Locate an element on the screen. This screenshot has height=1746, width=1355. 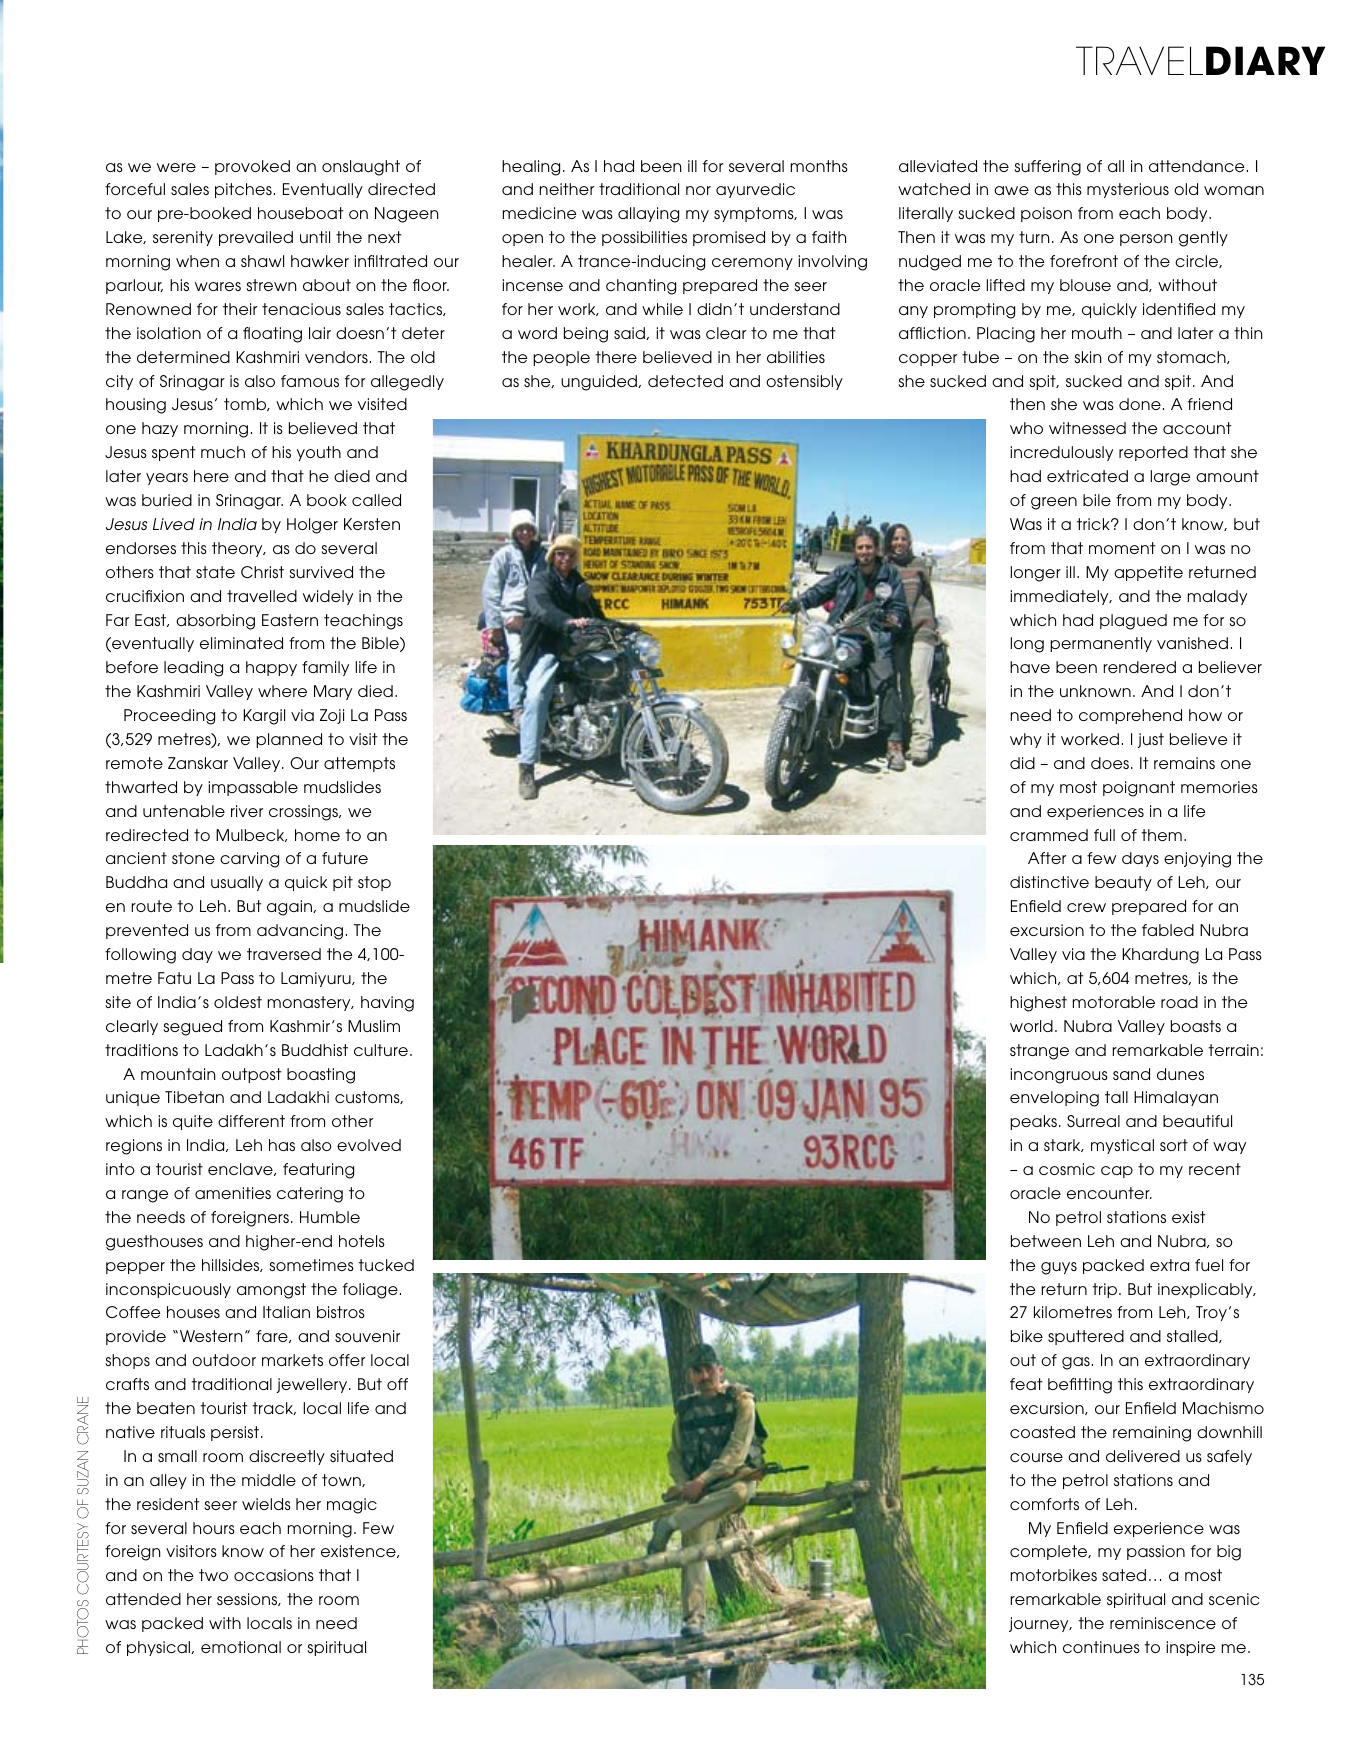
Christ is located at coordinates (262, 572).
